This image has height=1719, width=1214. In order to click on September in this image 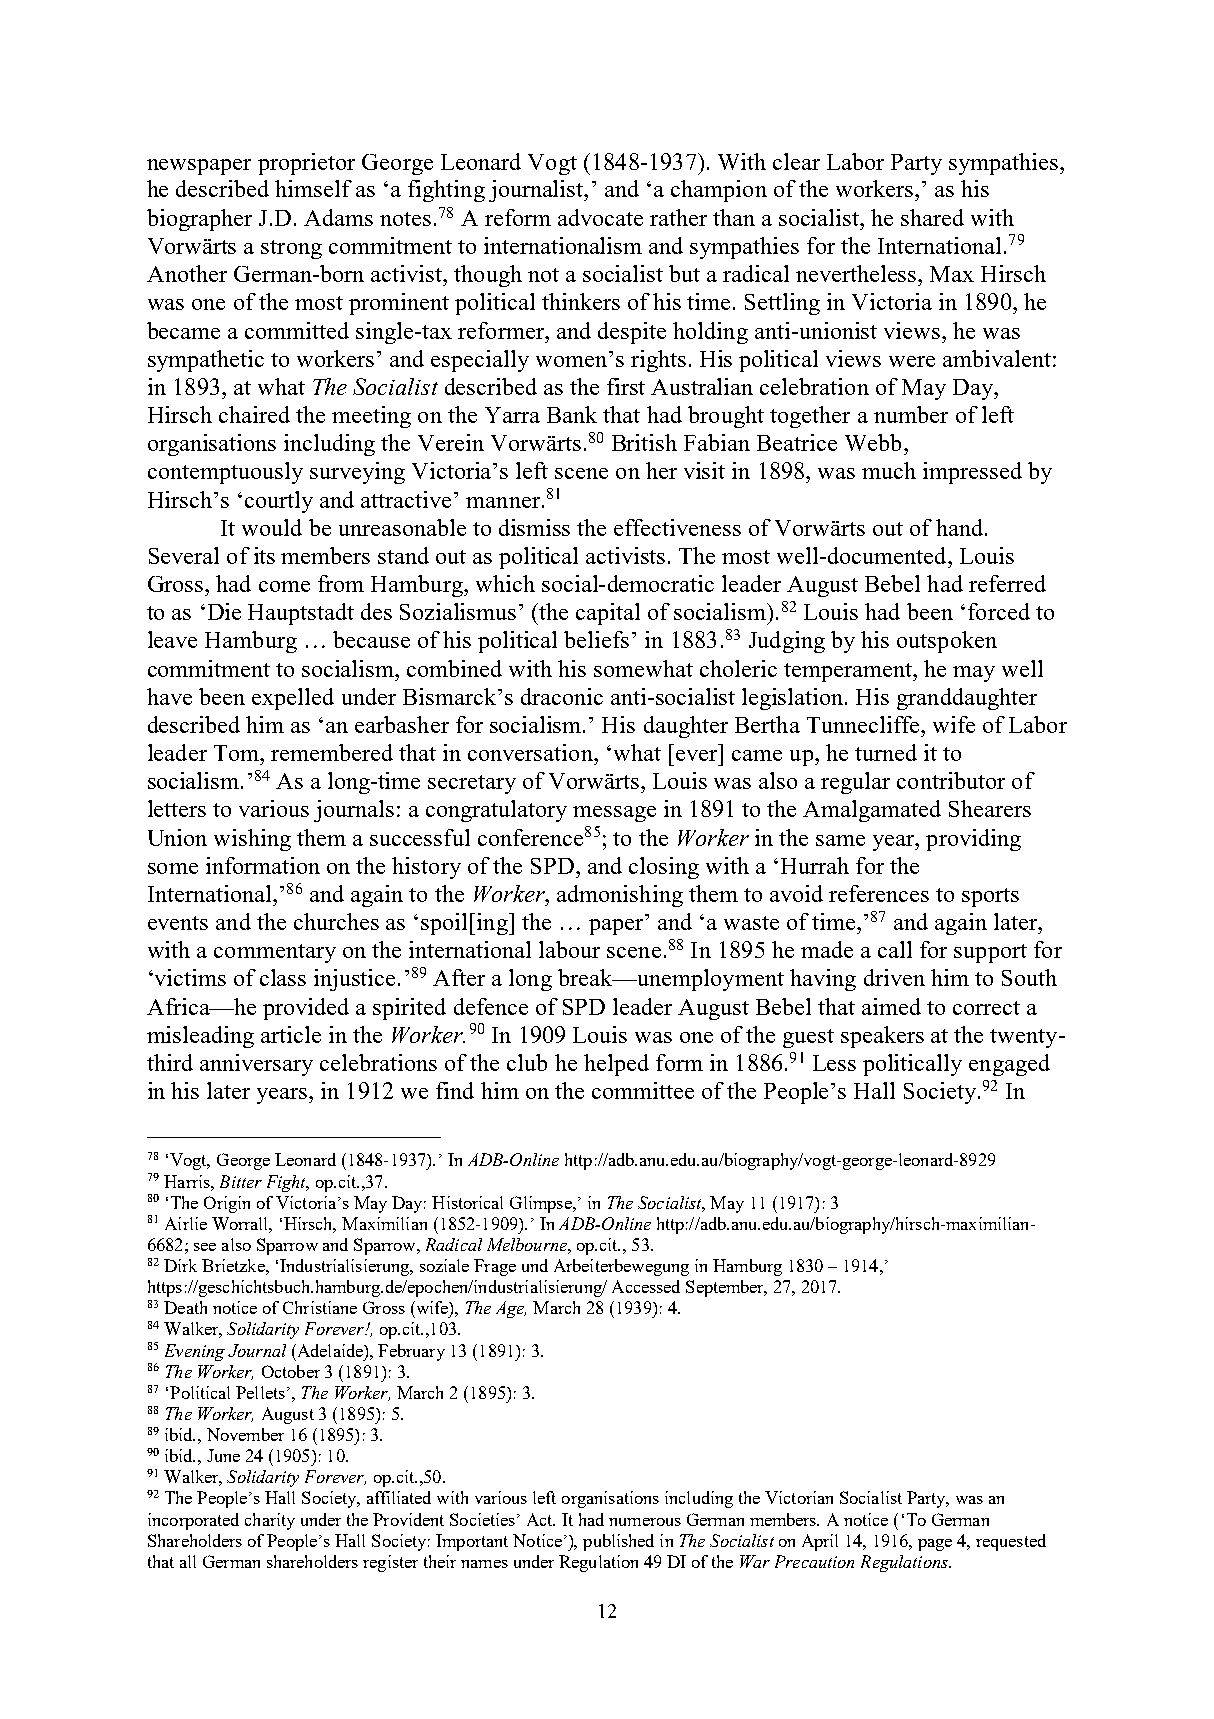, I will do `click(726, 1288)`.
